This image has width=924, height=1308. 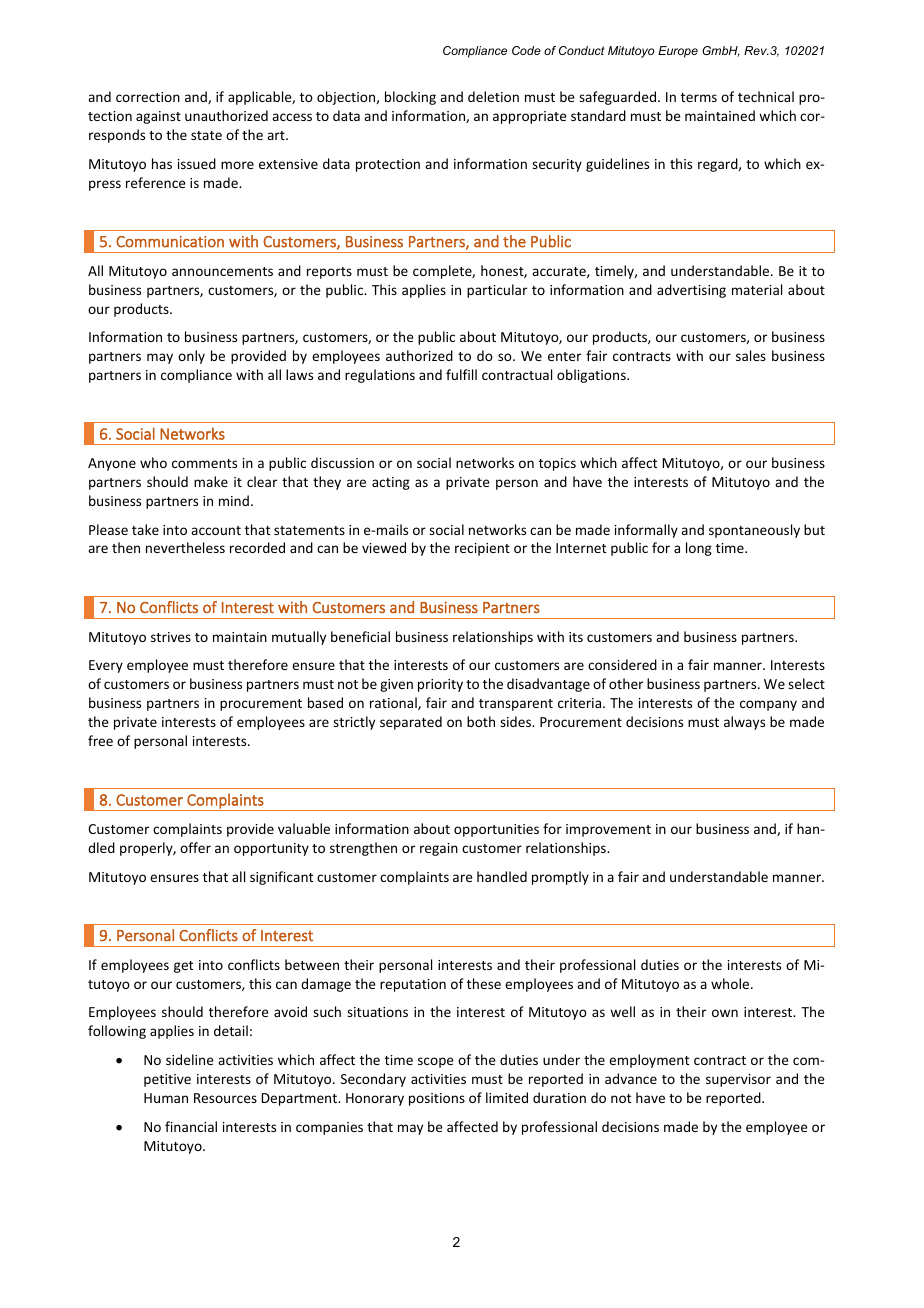 What do you see at coordinates (148, 97) in the image?
I see `correction` at bounding box center [148, 97].
